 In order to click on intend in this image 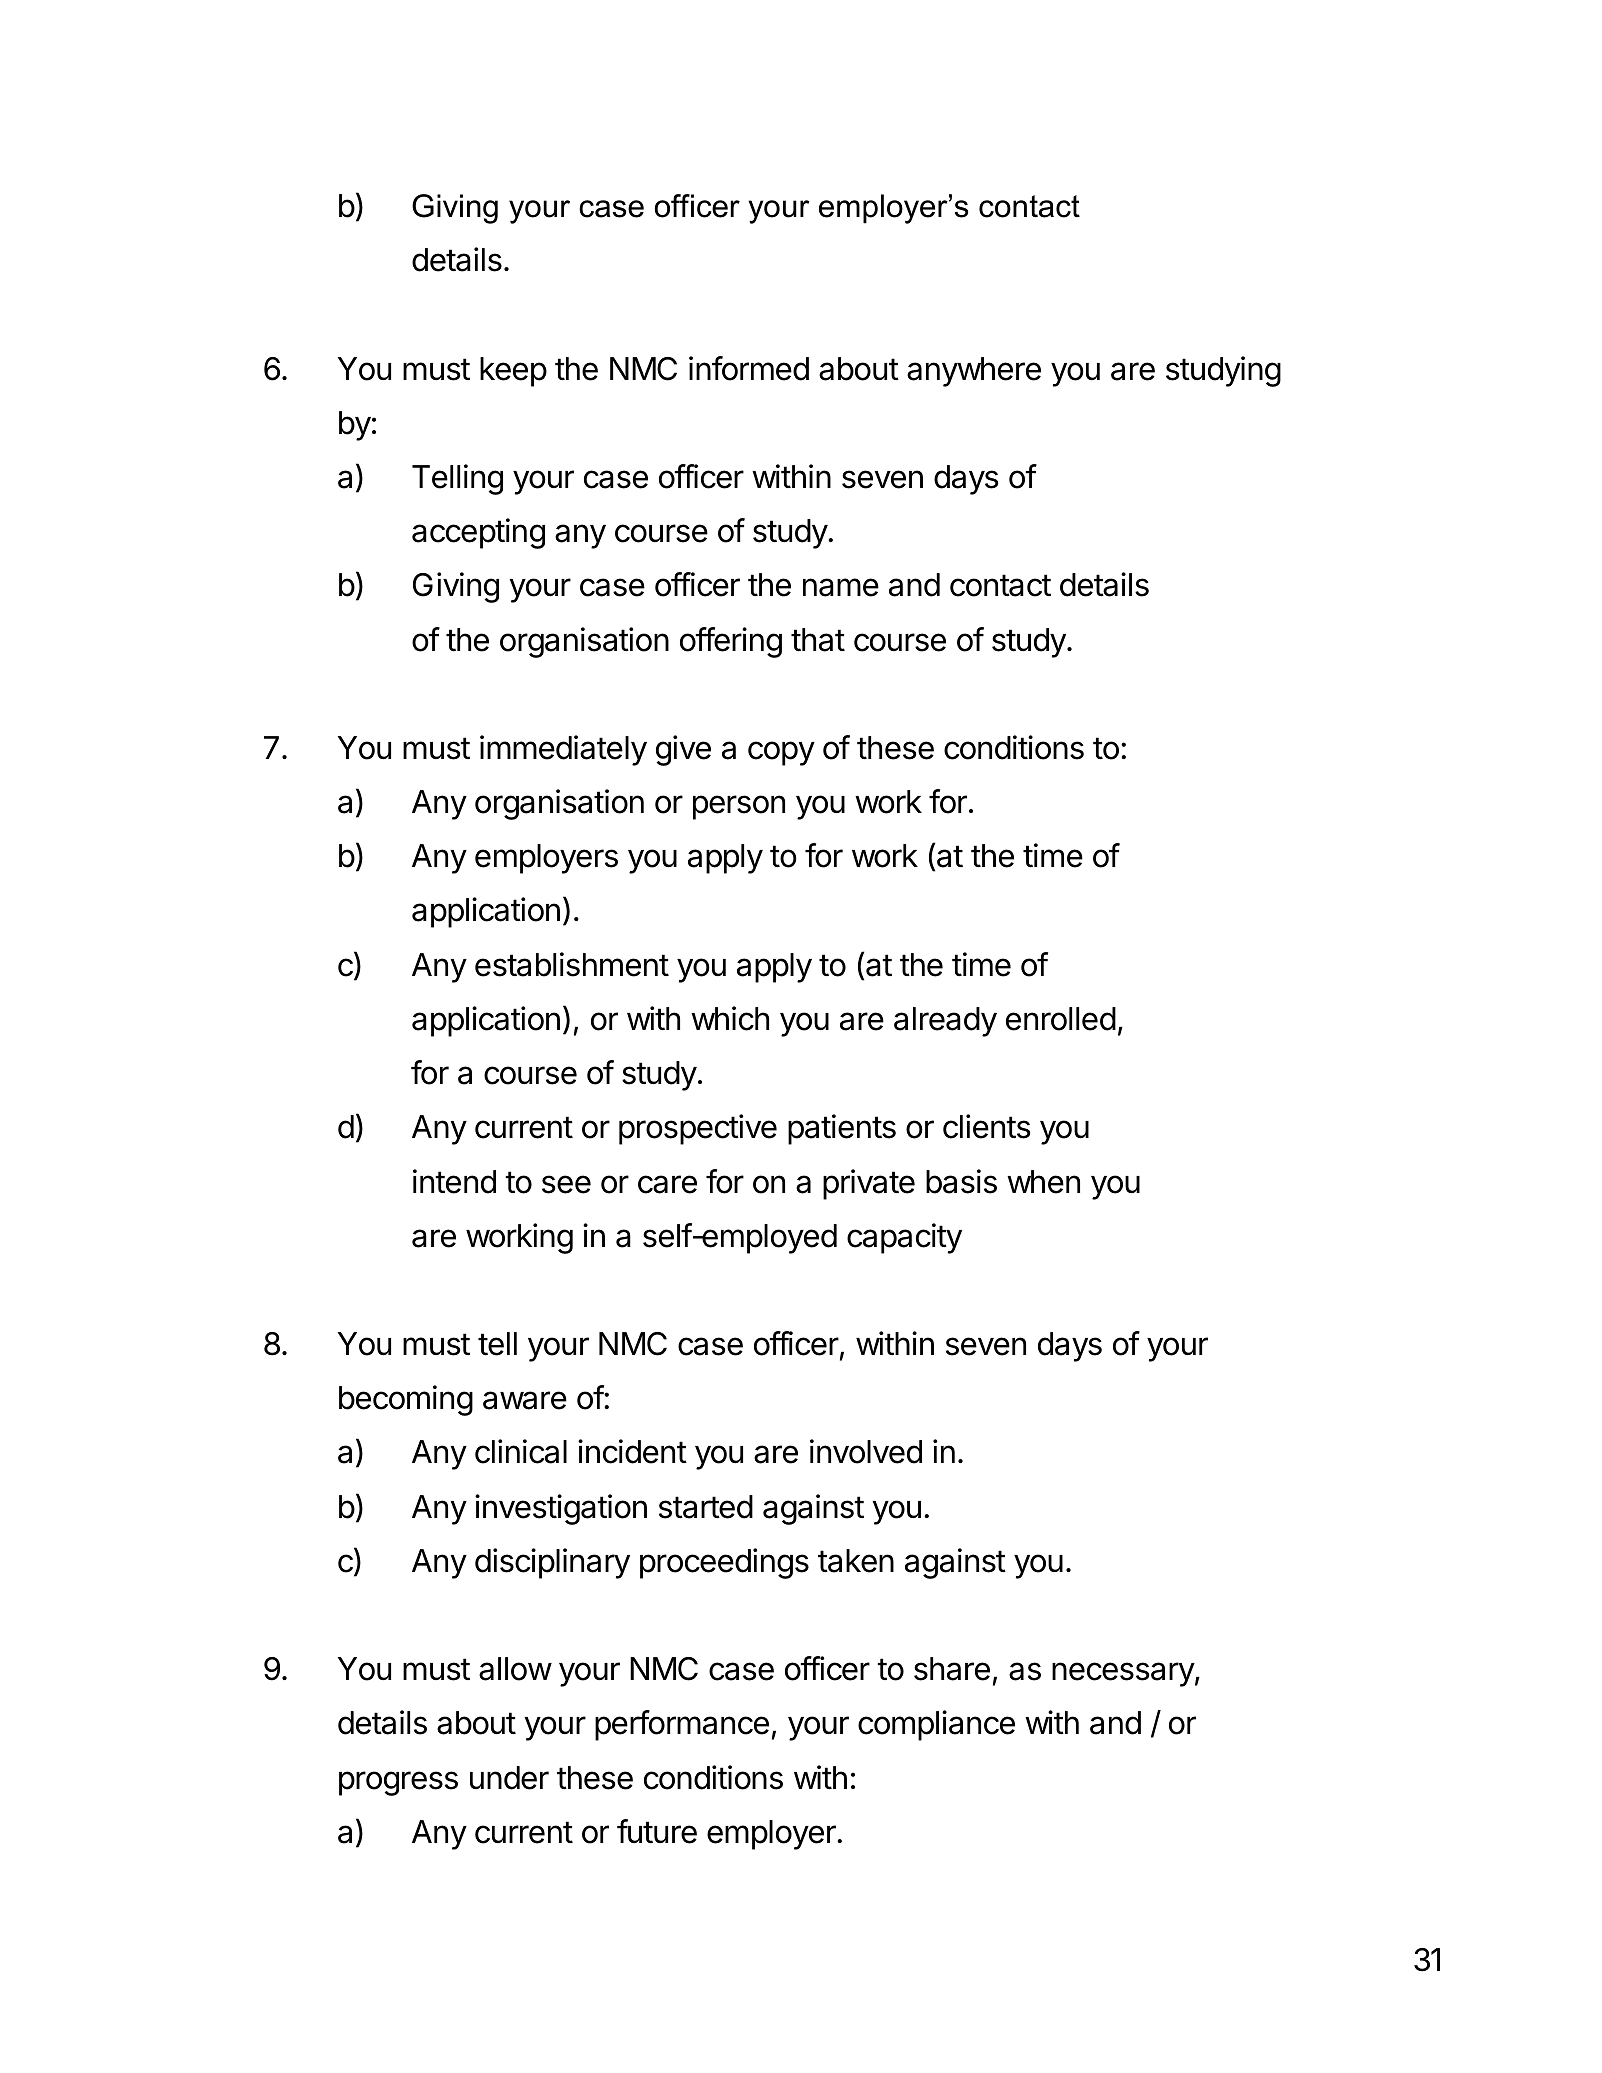, I will do `click(454, 1181)`.
